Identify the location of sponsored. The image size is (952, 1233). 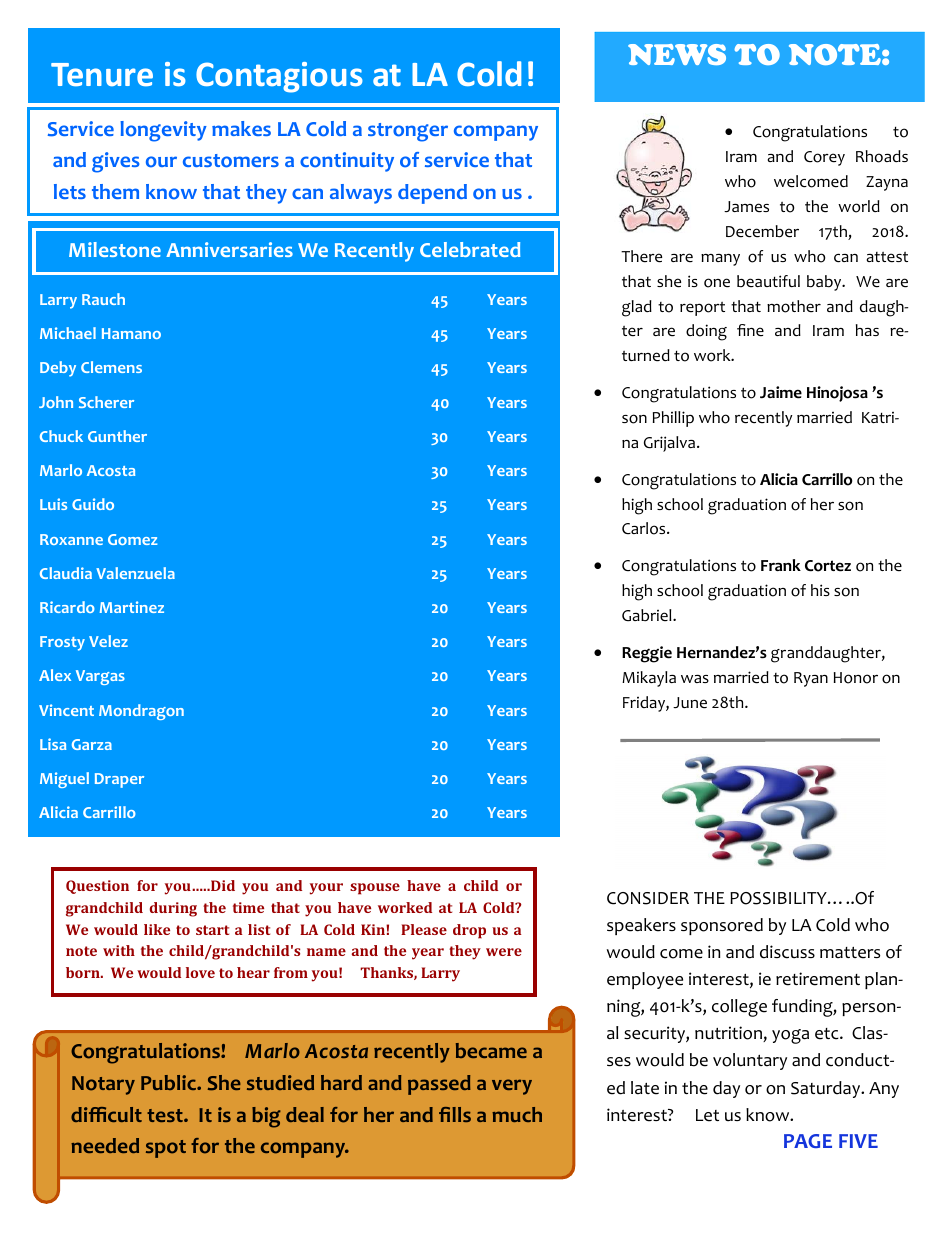
(722, 926).
